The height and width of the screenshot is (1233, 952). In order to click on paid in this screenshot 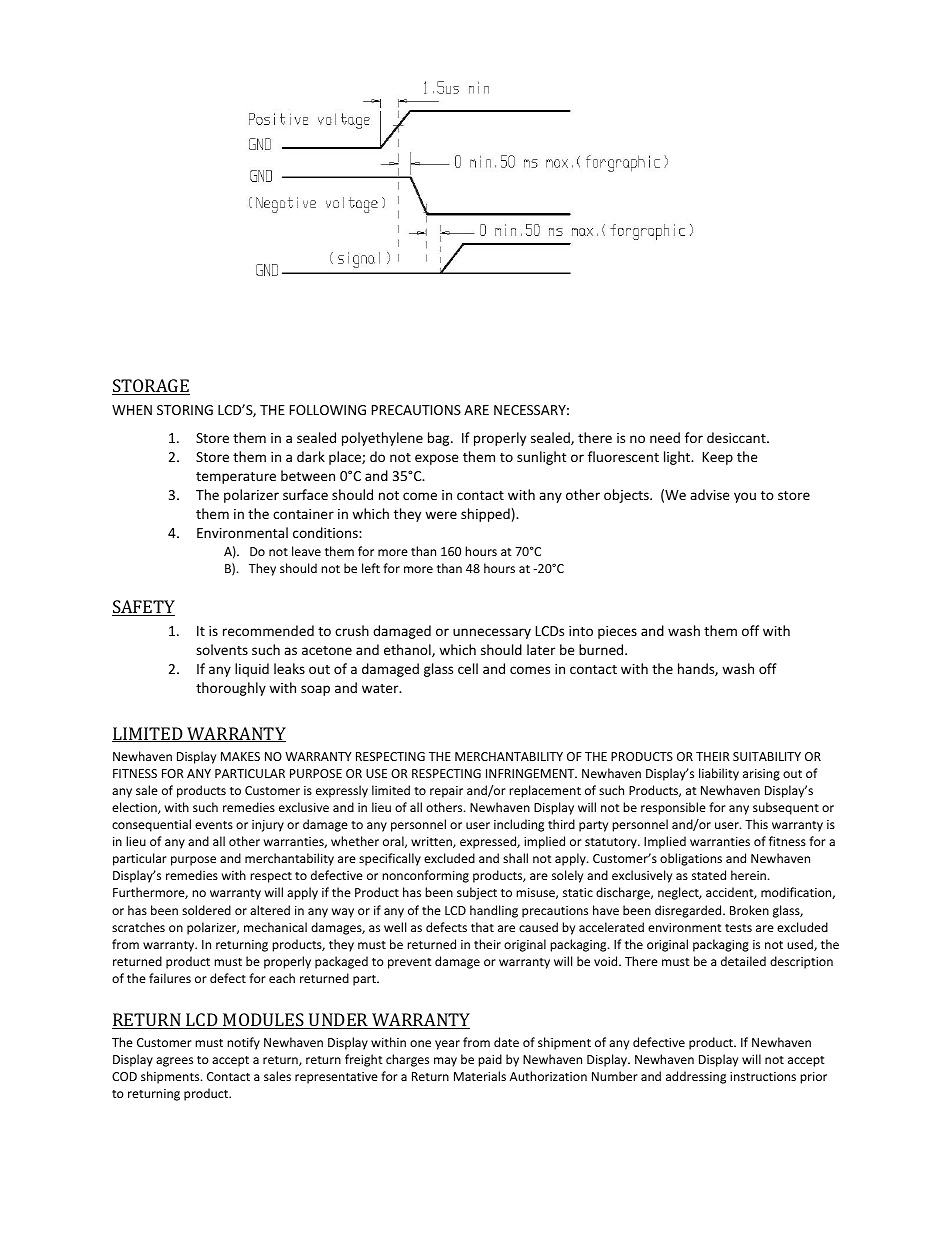, I will do `click(490, 1060)`.
